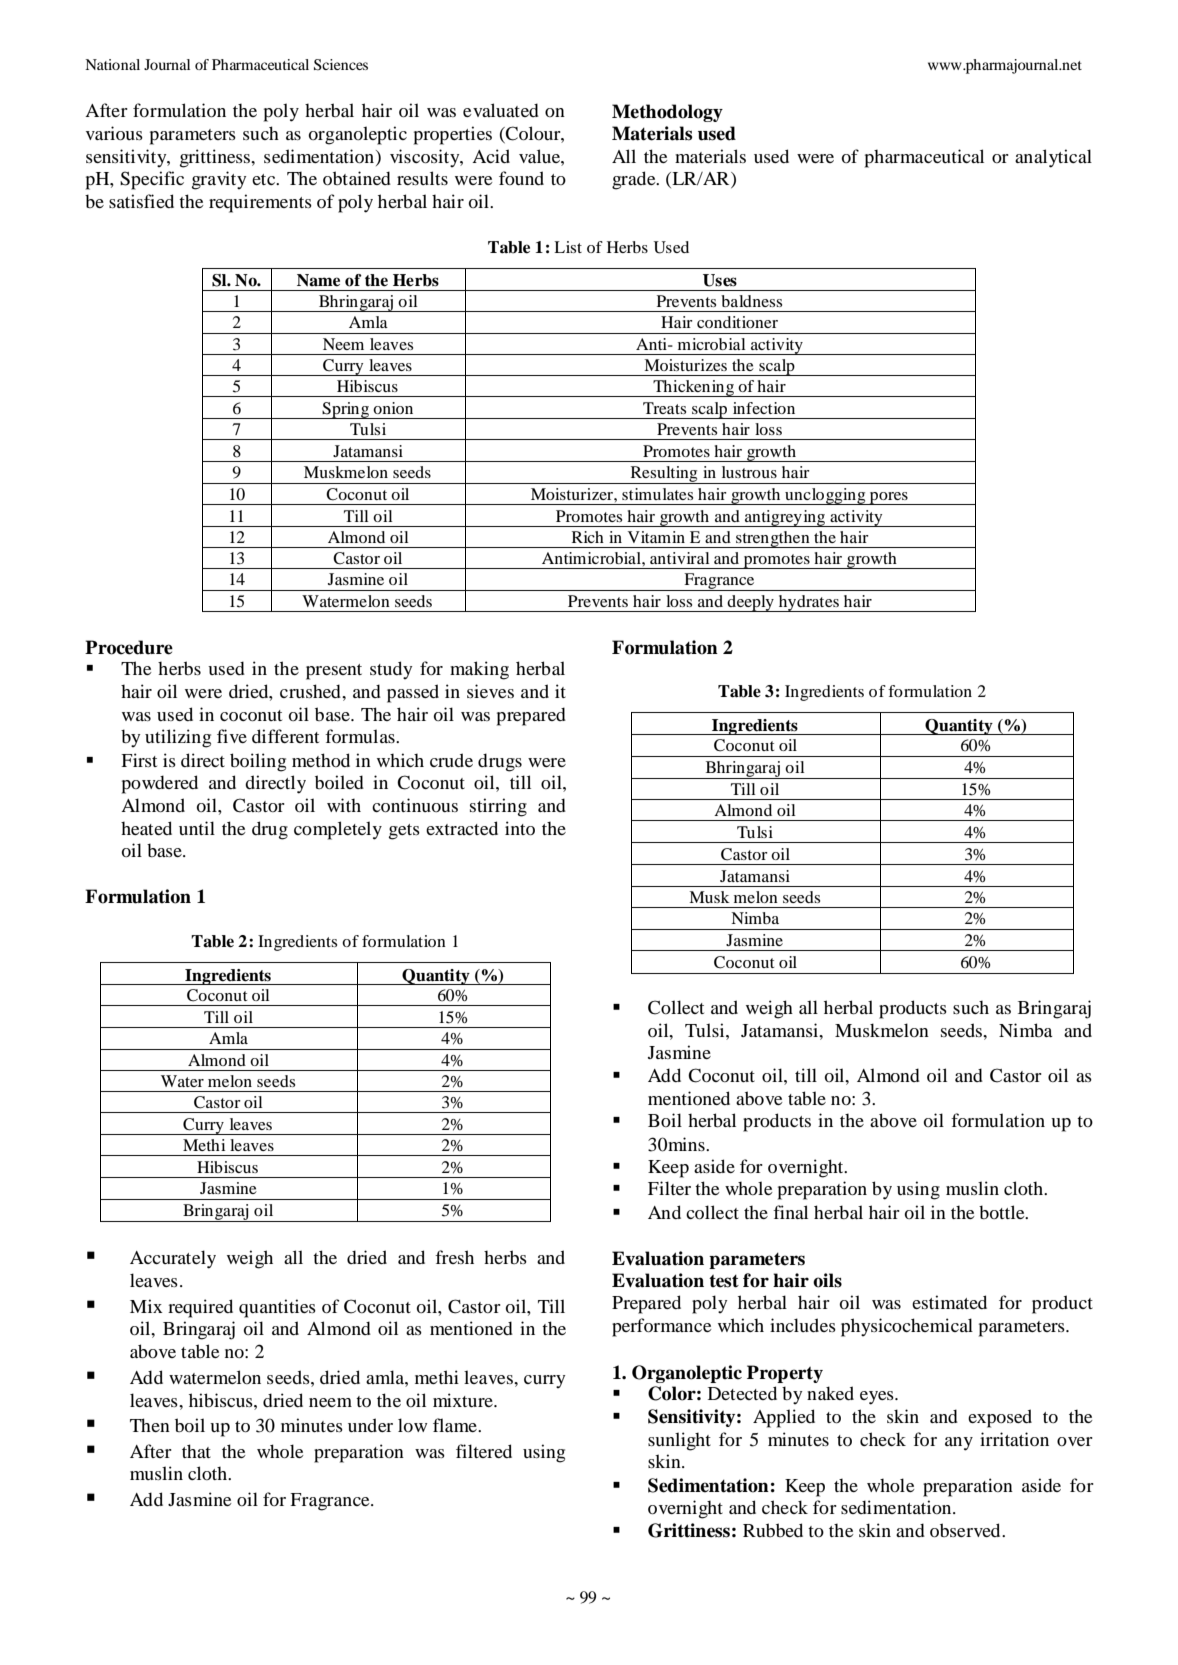  I want to click on into, so click(520, 828).
